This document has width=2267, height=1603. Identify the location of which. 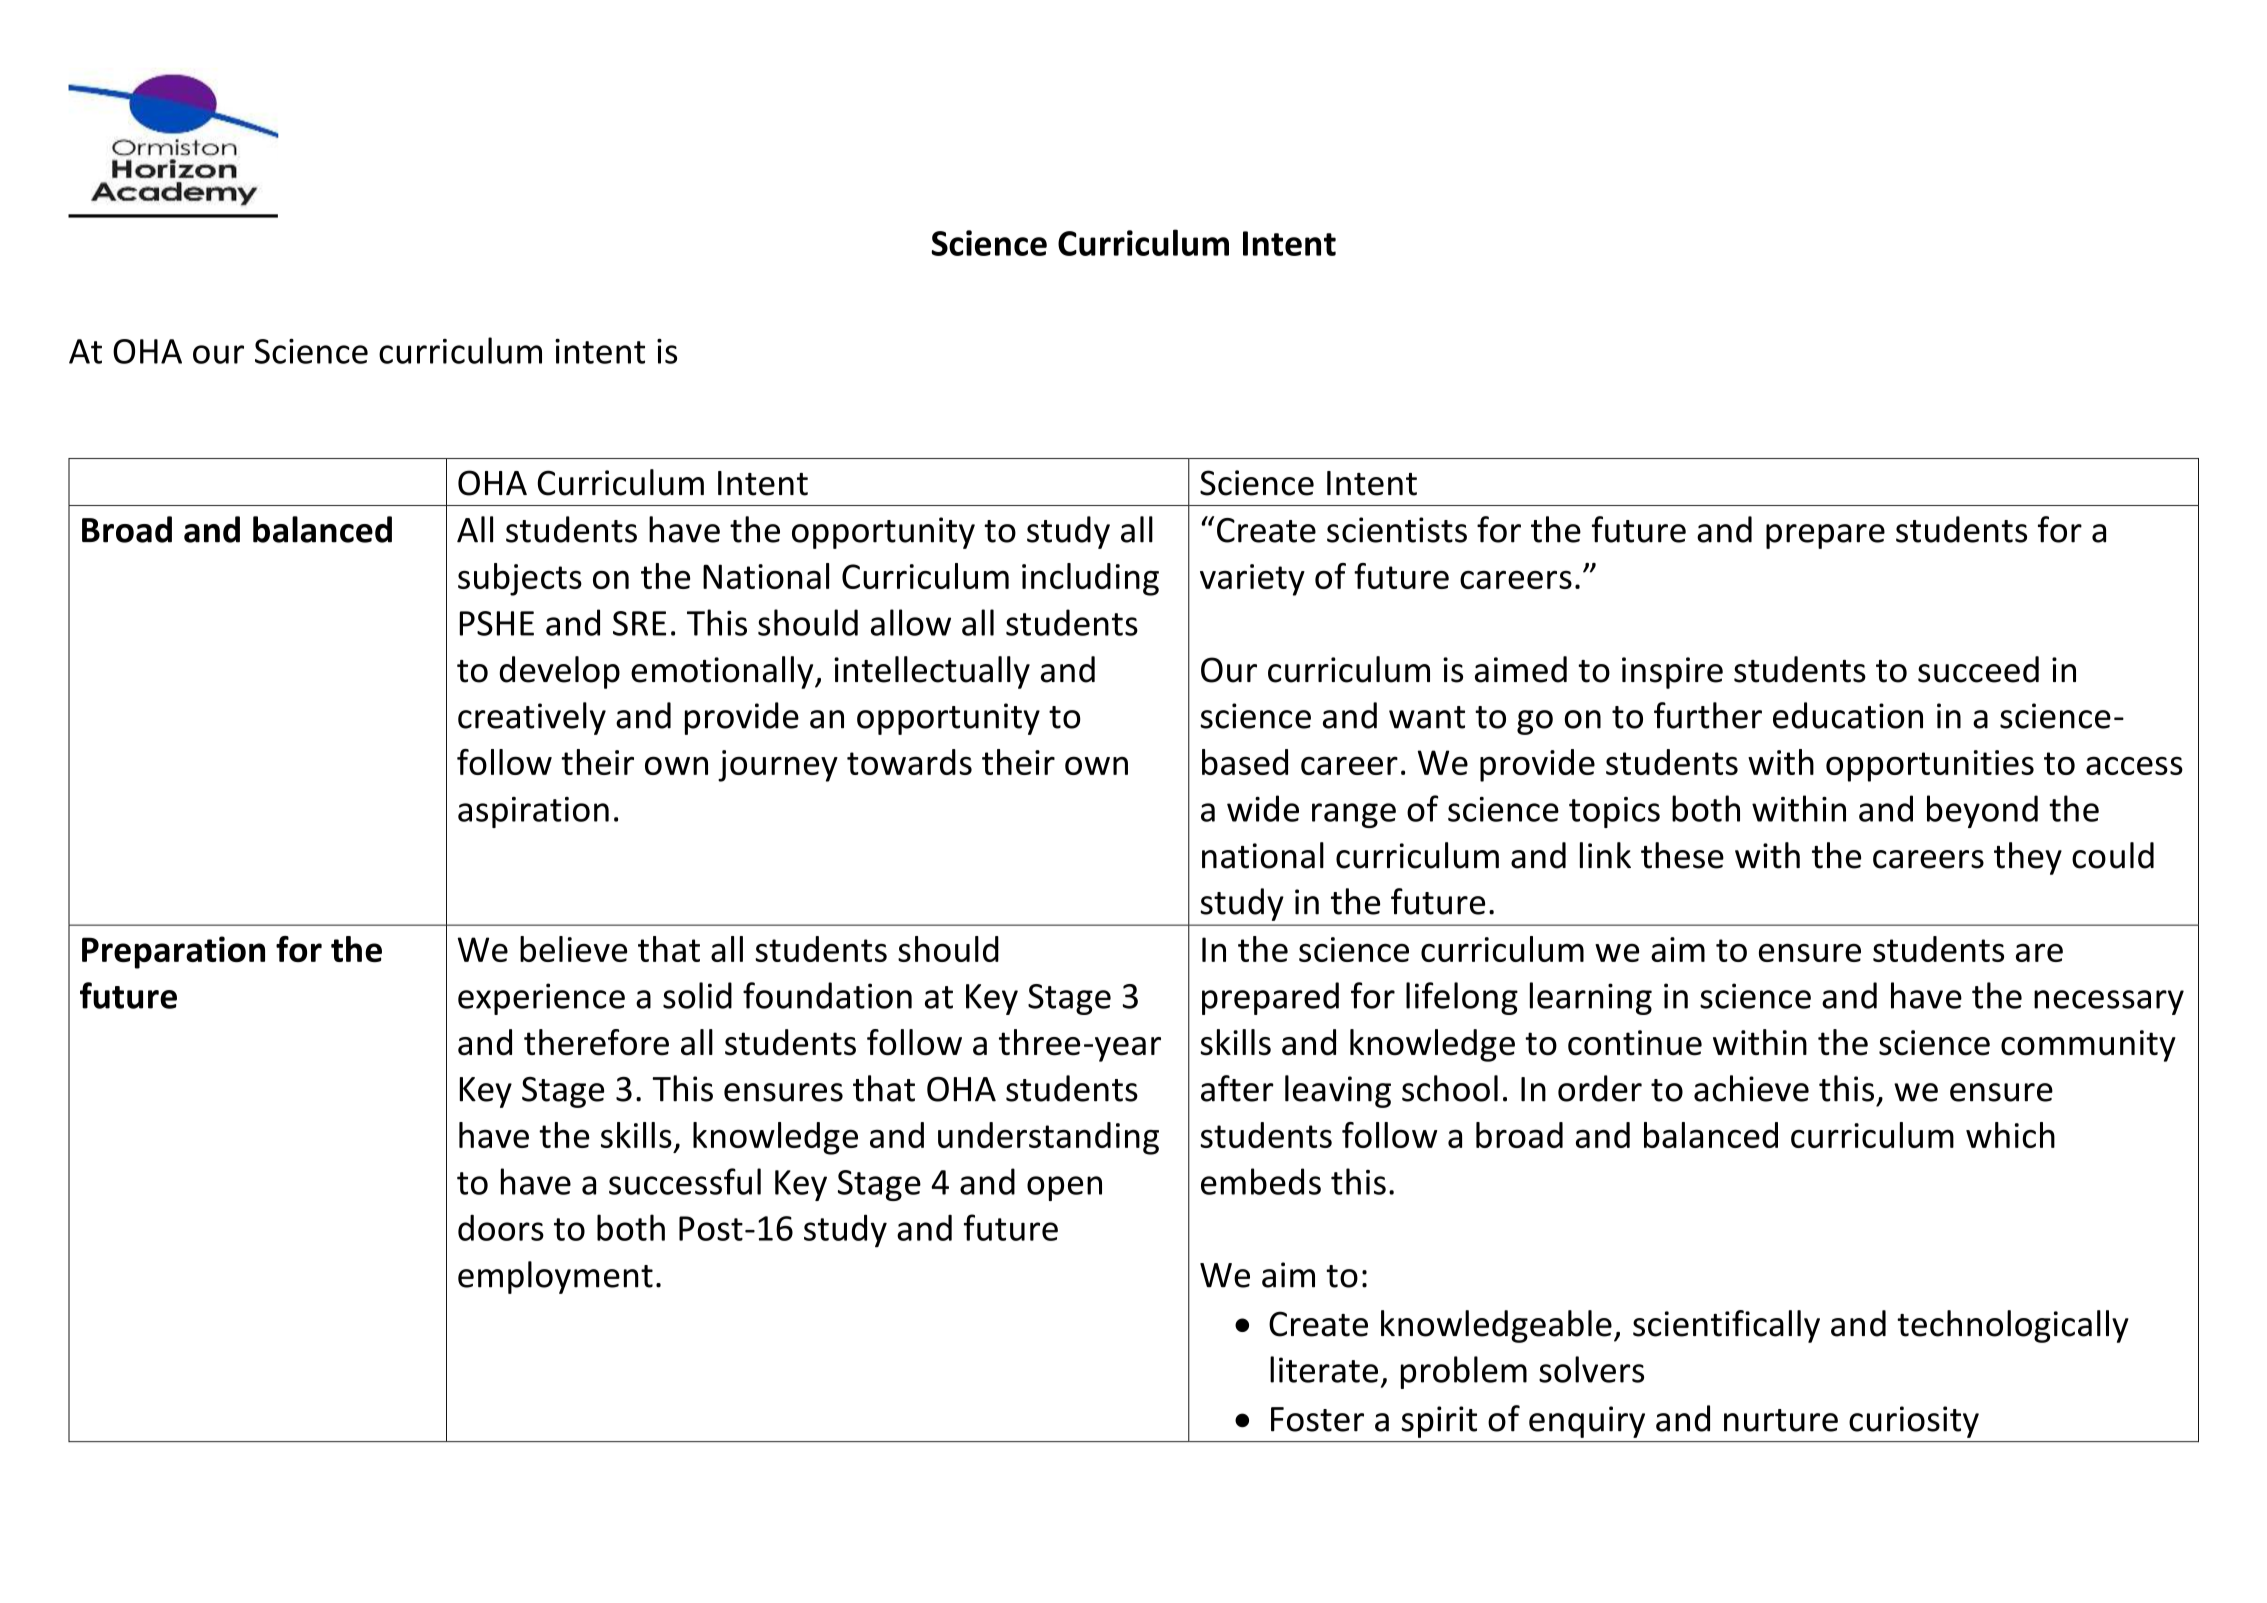
(2010, 1135).
